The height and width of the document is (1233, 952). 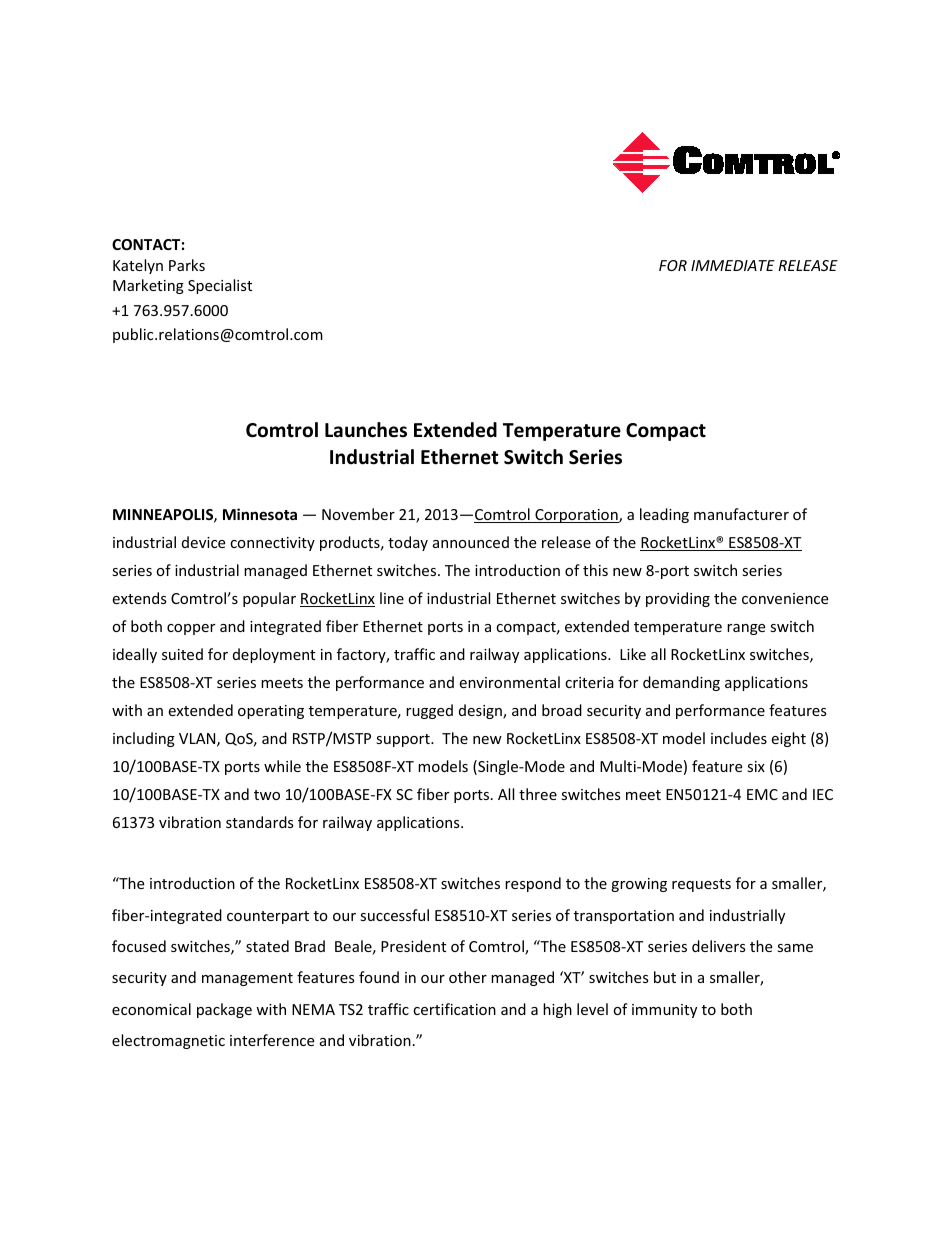 What do you see at coordinates (509, 682) in the document?
I see `environmental` at bounding box center [509, 682].
